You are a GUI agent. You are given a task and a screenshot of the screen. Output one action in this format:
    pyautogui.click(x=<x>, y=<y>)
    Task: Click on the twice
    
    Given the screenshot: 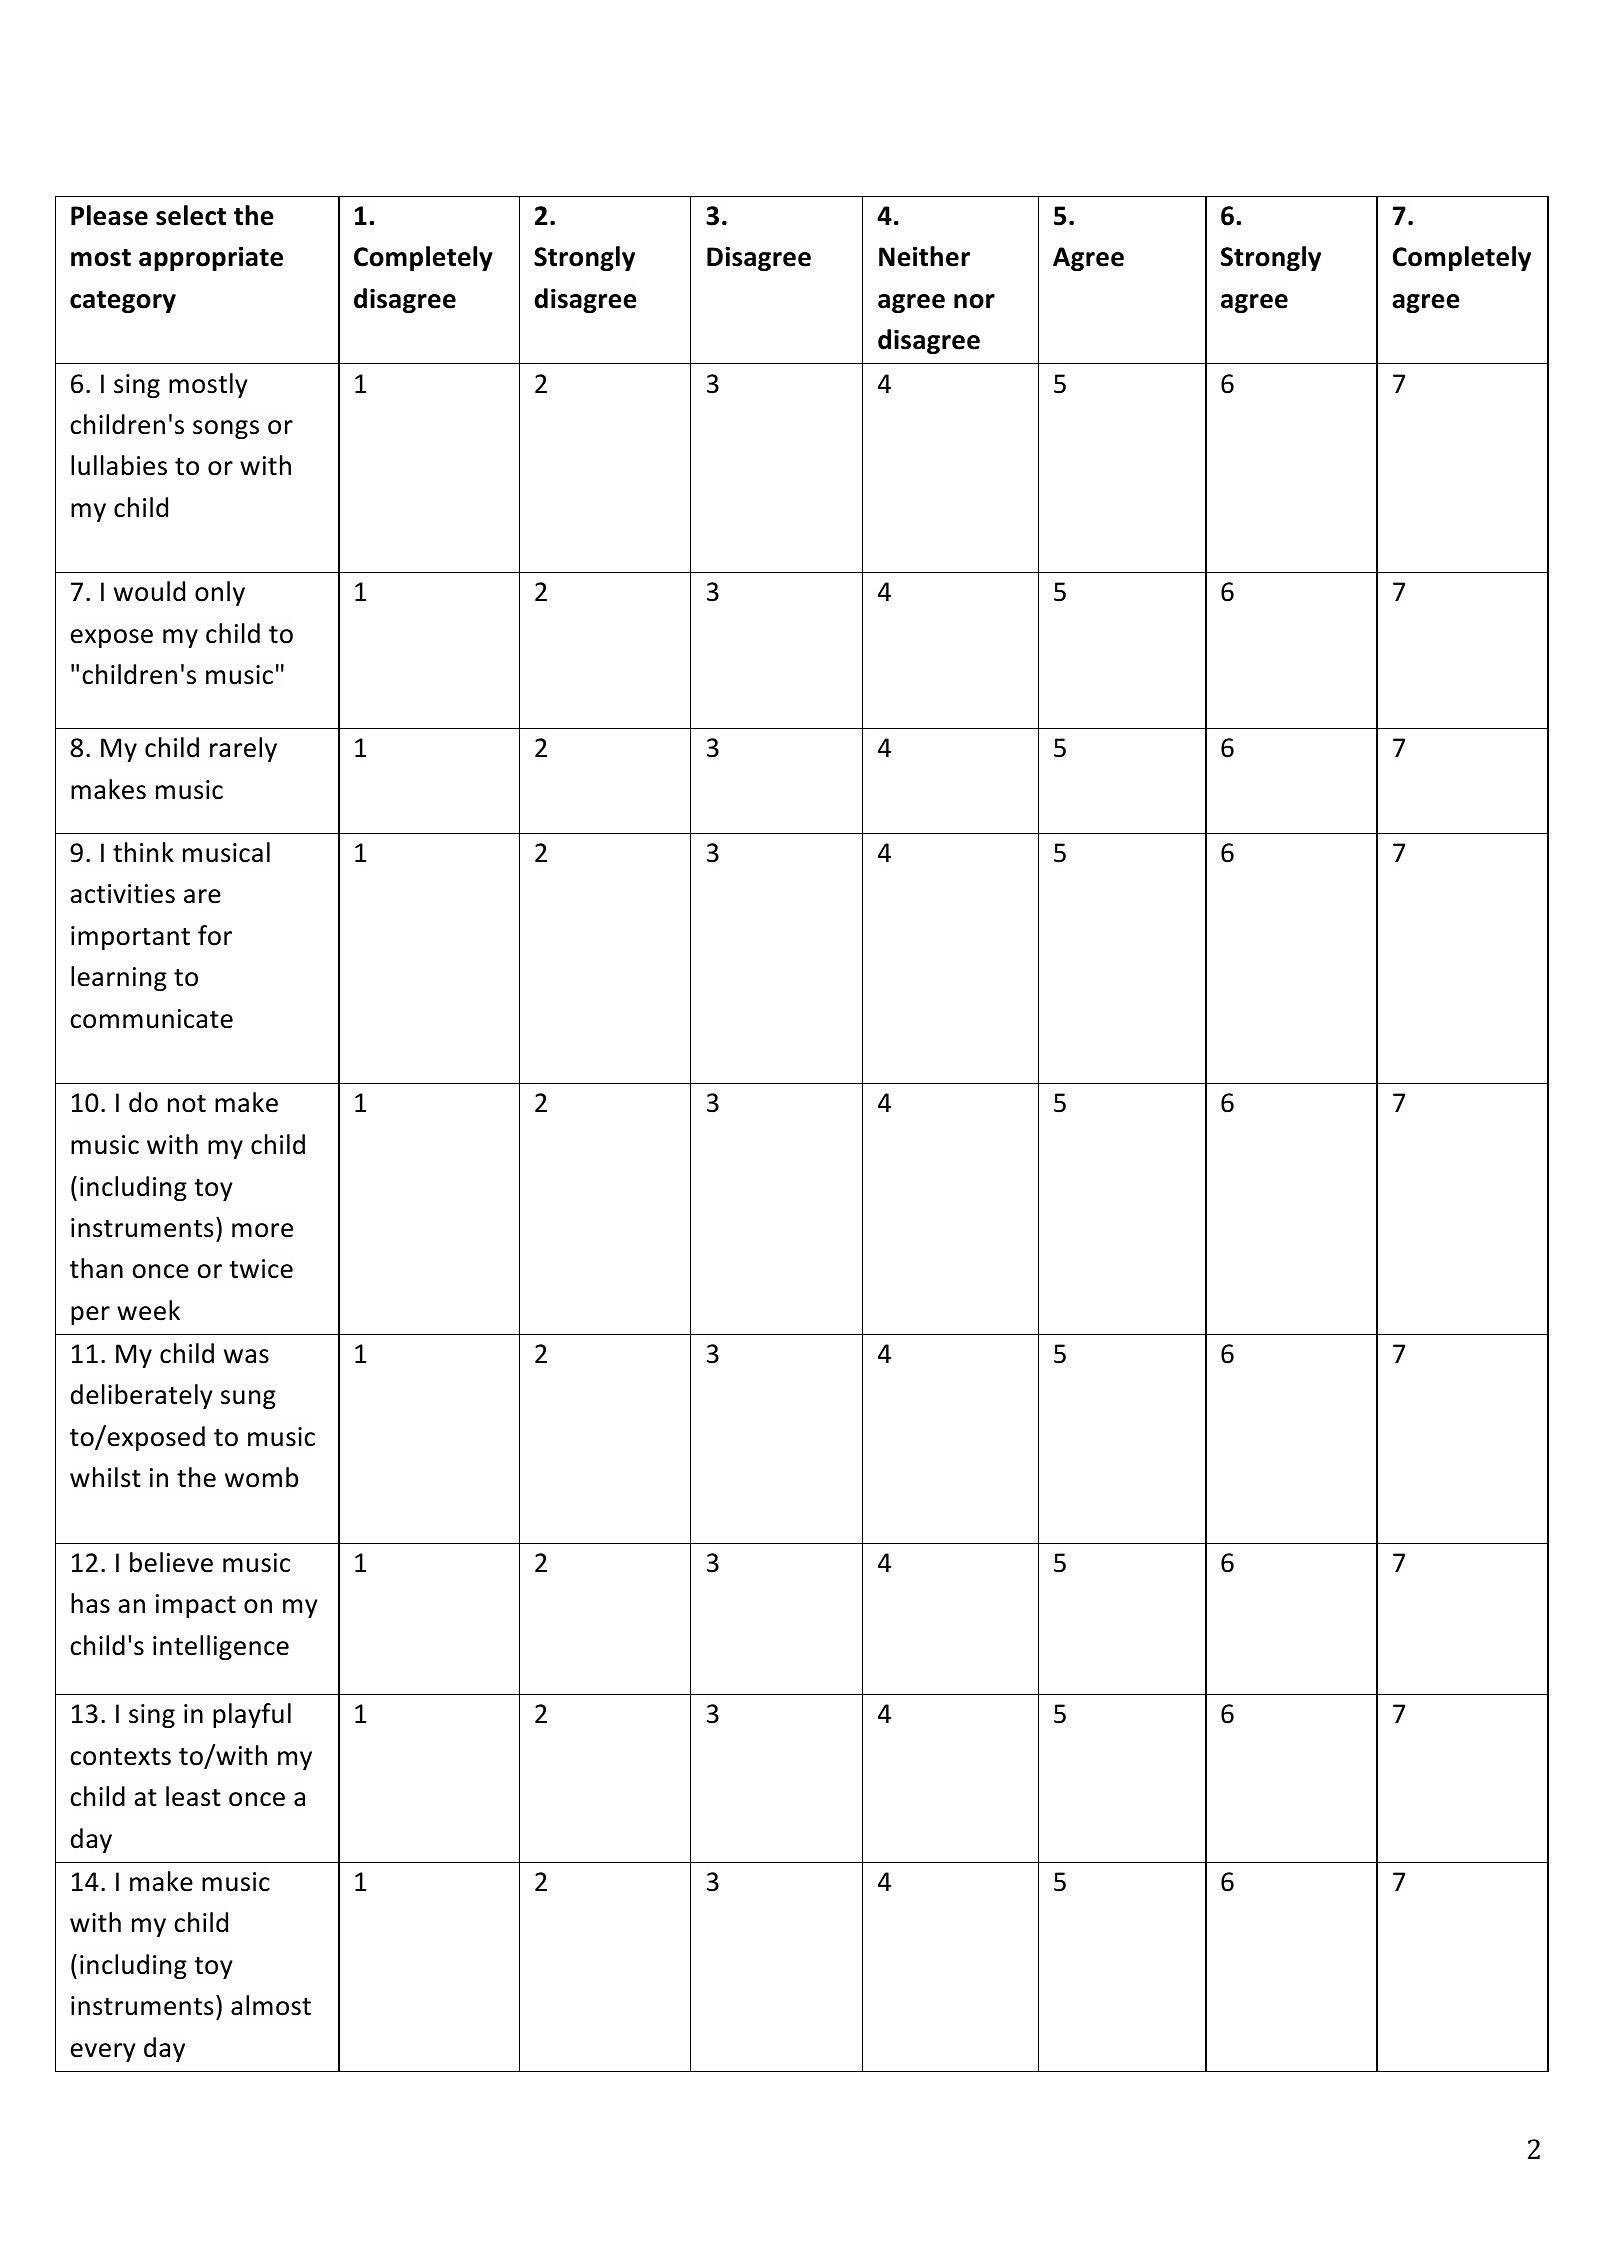 What is the action you would take?
    pyautogui.click(x=261, y=1269)
